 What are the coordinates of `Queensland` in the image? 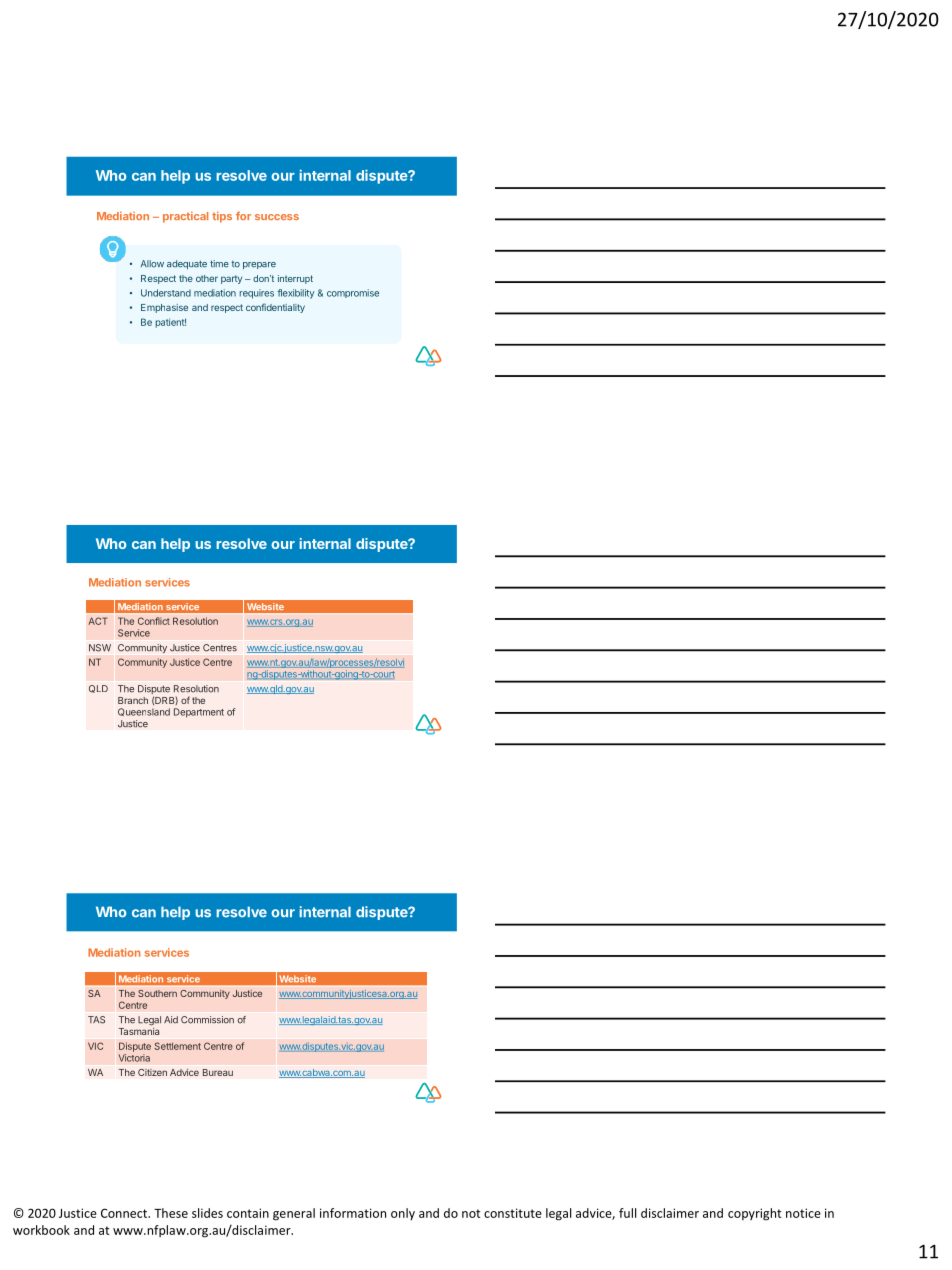 It's located at (144, 712).
